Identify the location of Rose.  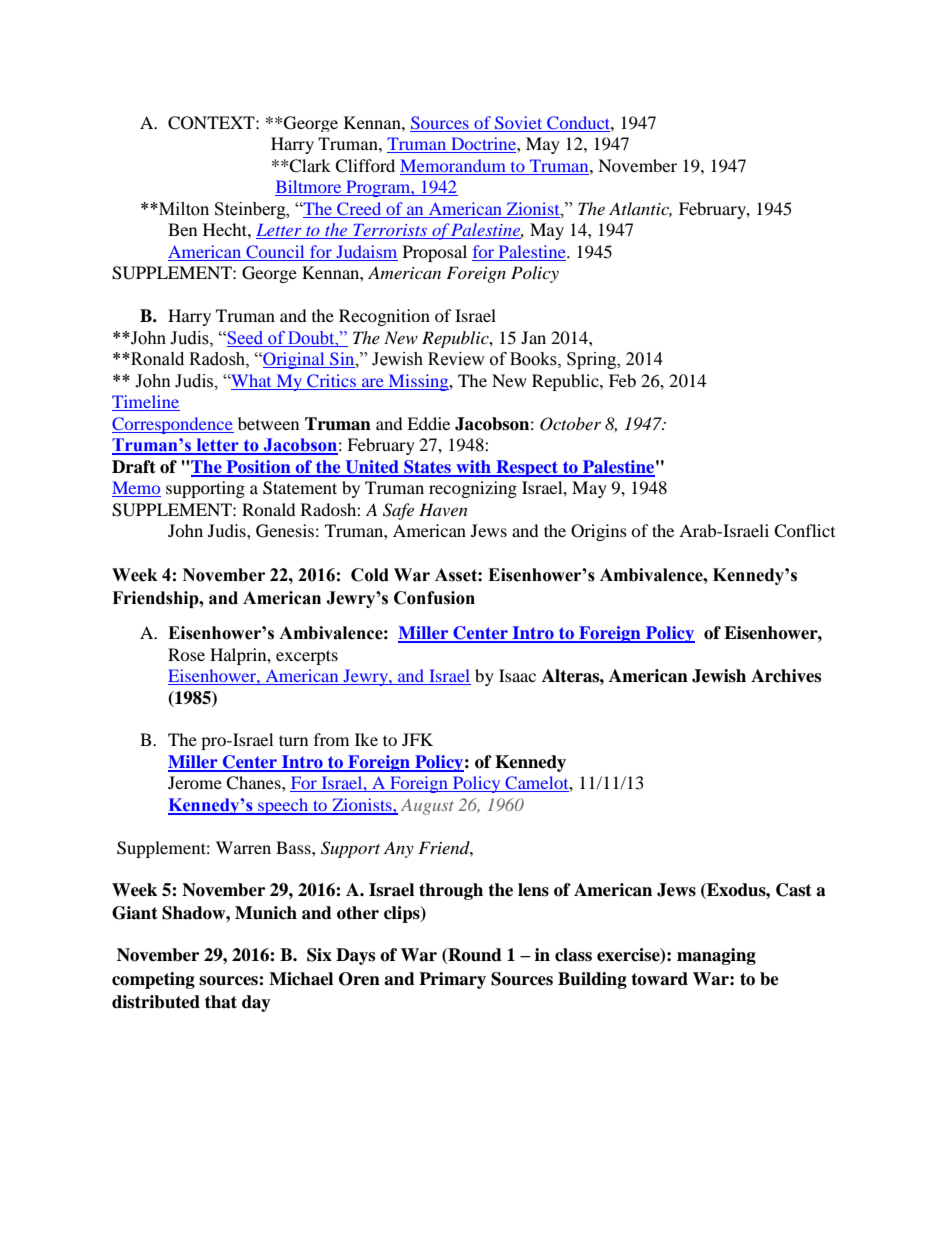
(186, 654).
